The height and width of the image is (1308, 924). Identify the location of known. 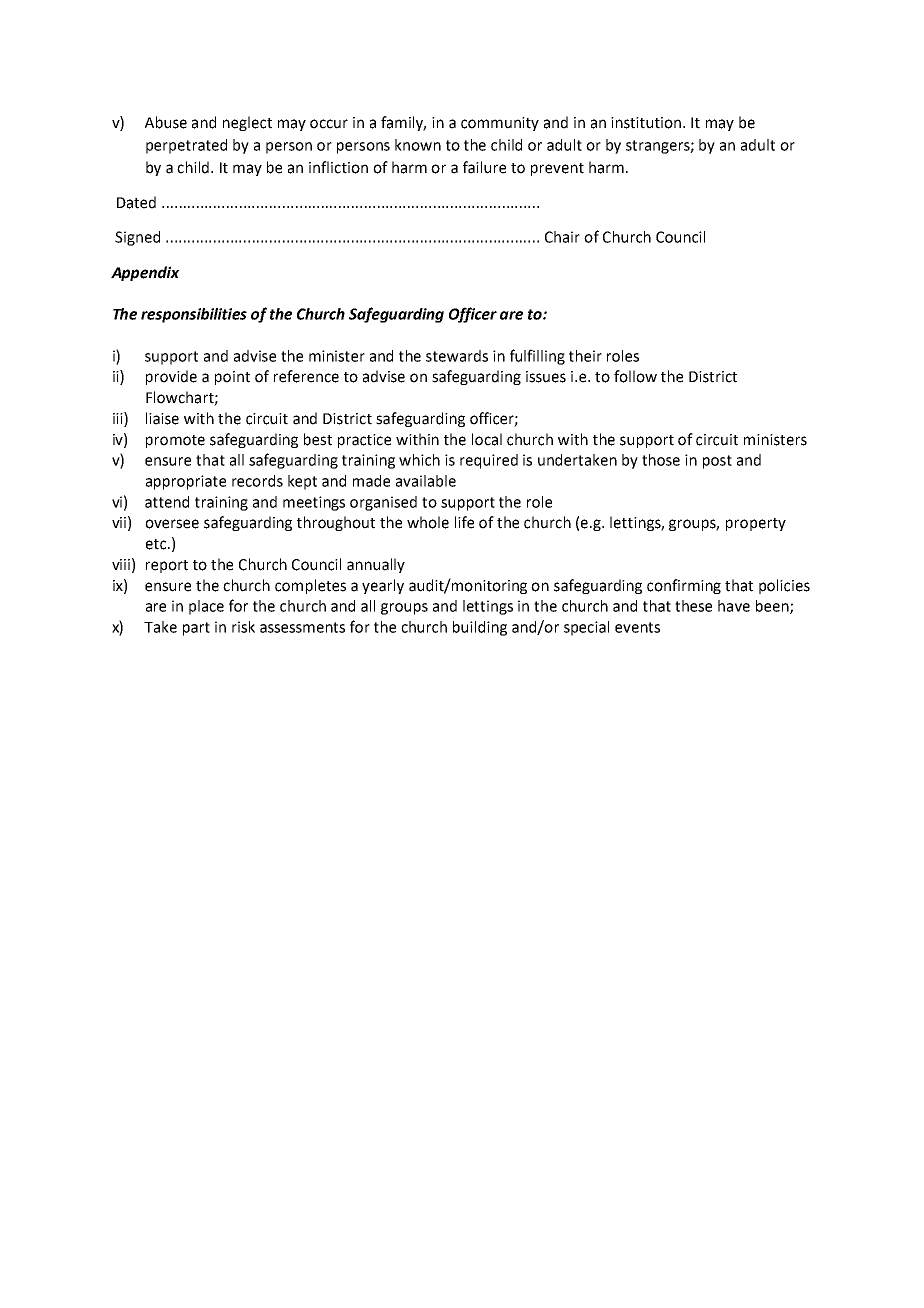
(418, 145).
